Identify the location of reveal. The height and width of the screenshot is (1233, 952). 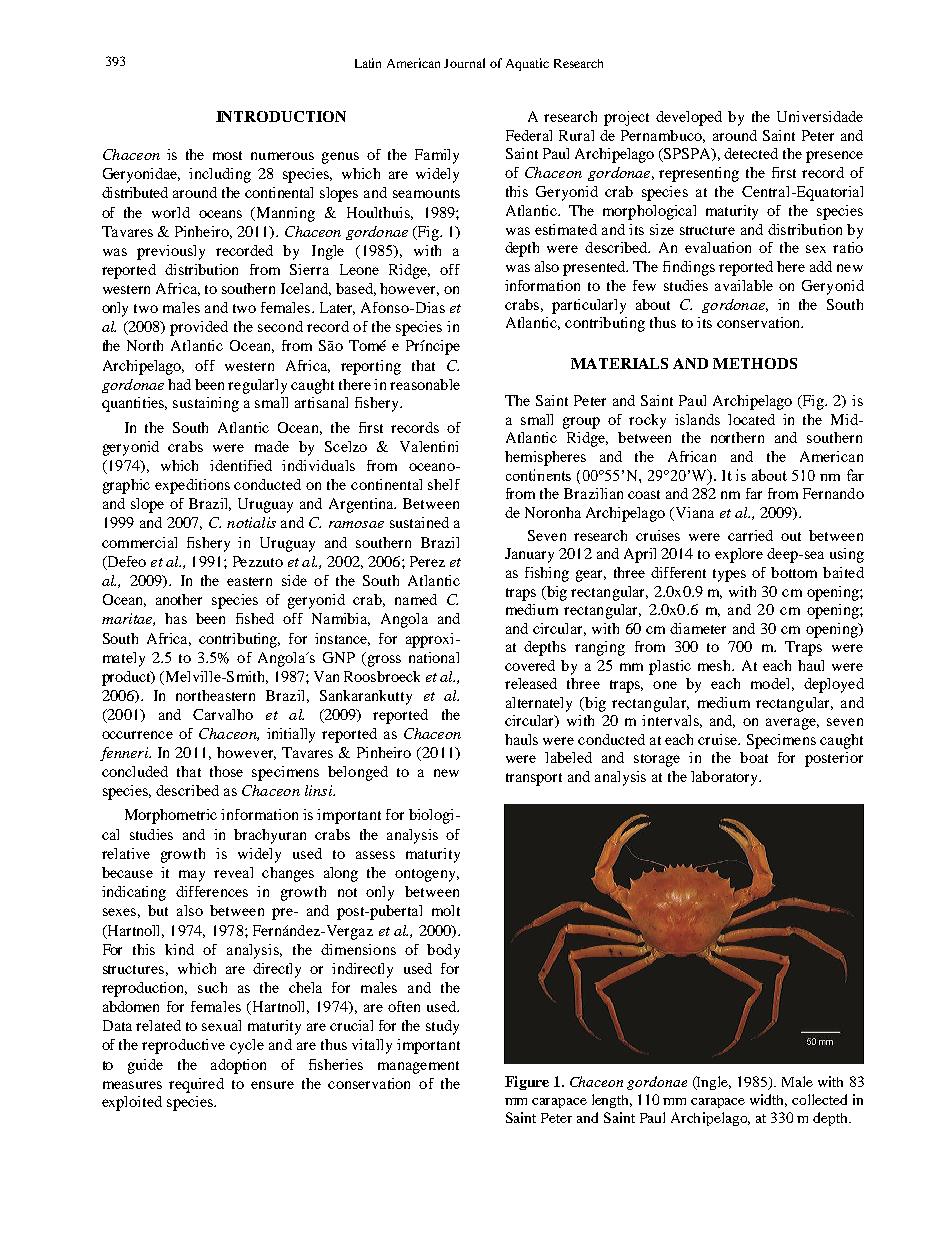
(233, 872).
